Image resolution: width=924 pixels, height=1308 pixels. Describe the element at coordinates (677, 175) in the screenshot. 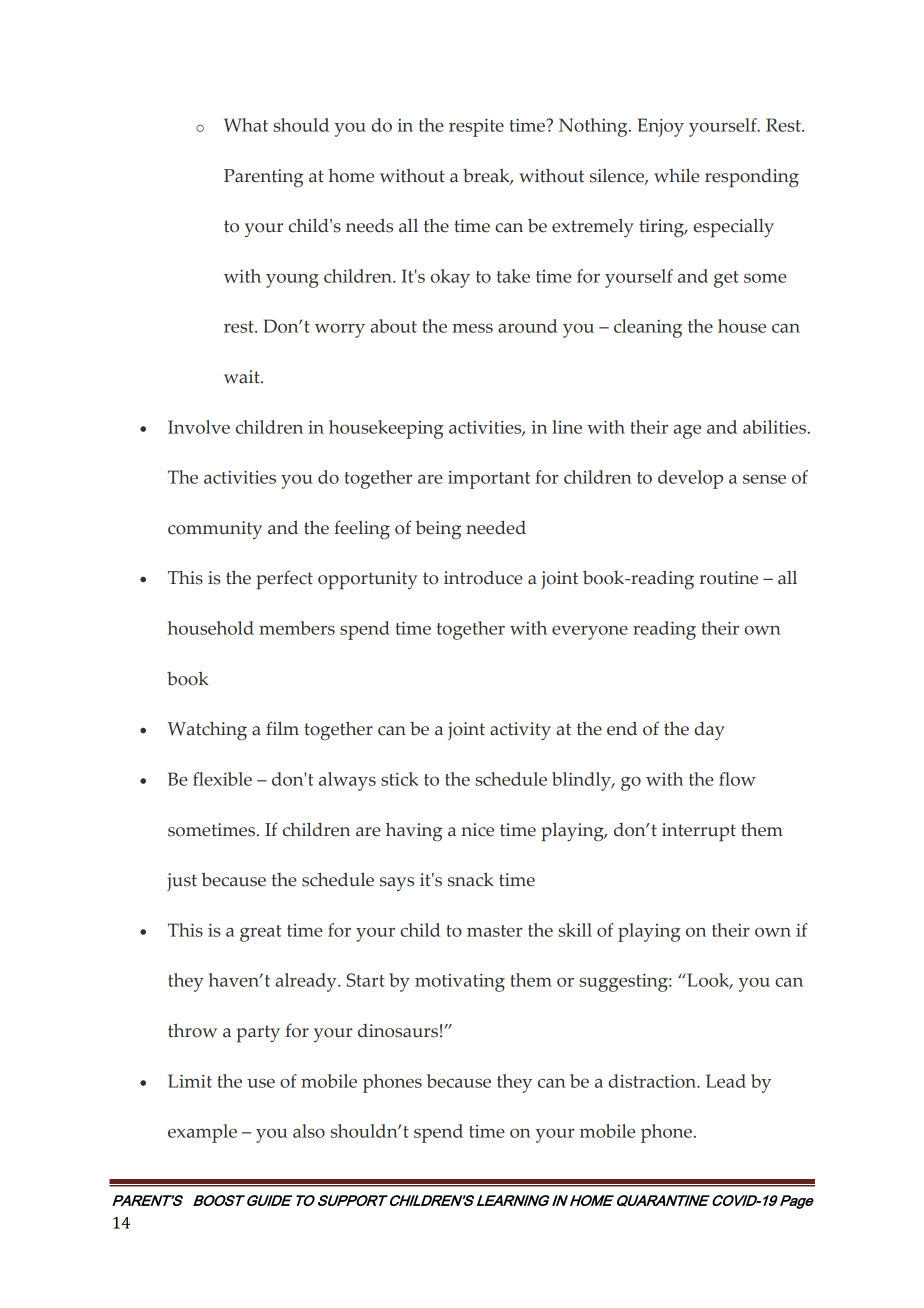

I see `while` at that location.
